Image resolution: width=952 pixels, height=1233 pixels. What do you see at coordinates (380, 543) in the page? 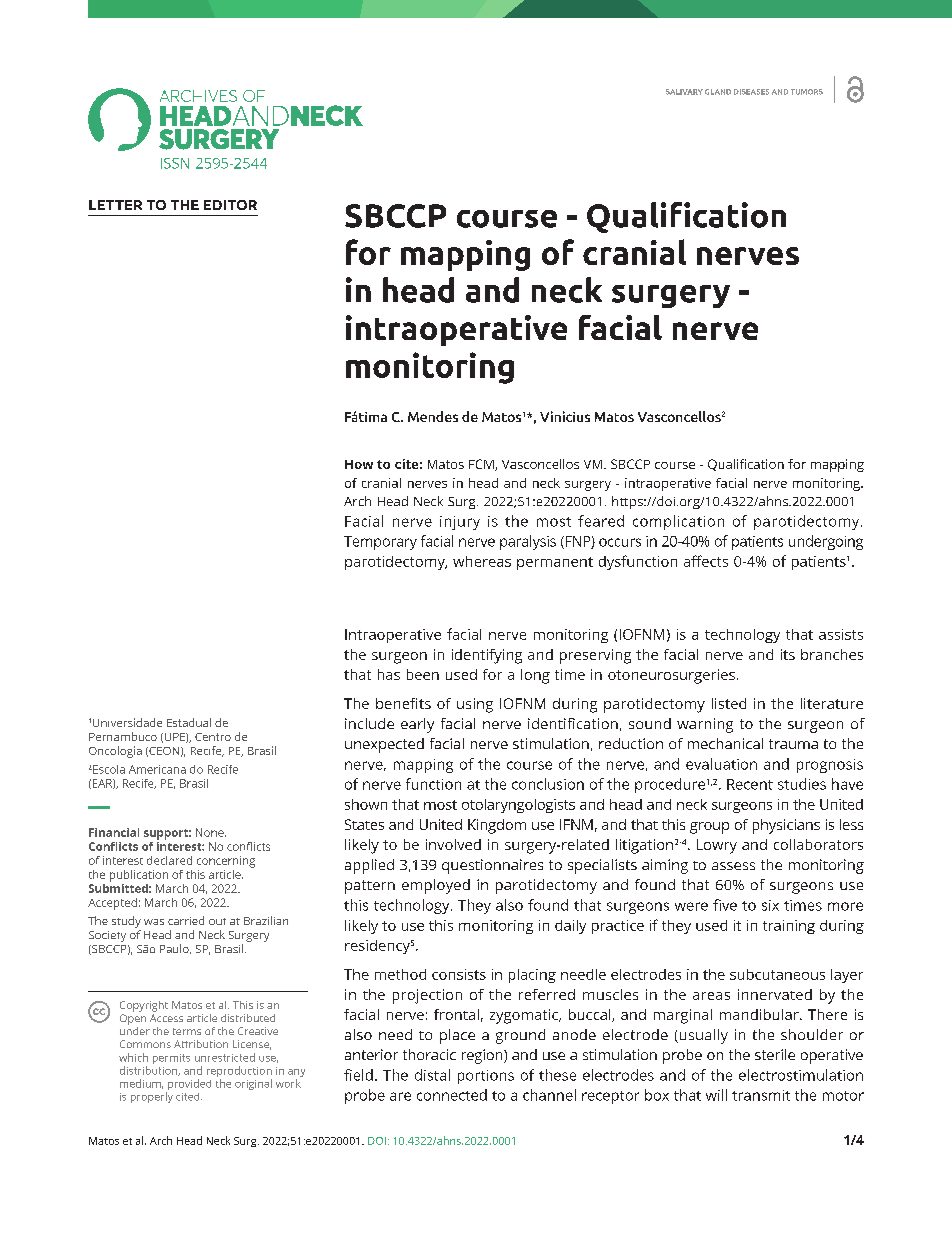
I see `Temporary` at bounding box center [380, 543].
